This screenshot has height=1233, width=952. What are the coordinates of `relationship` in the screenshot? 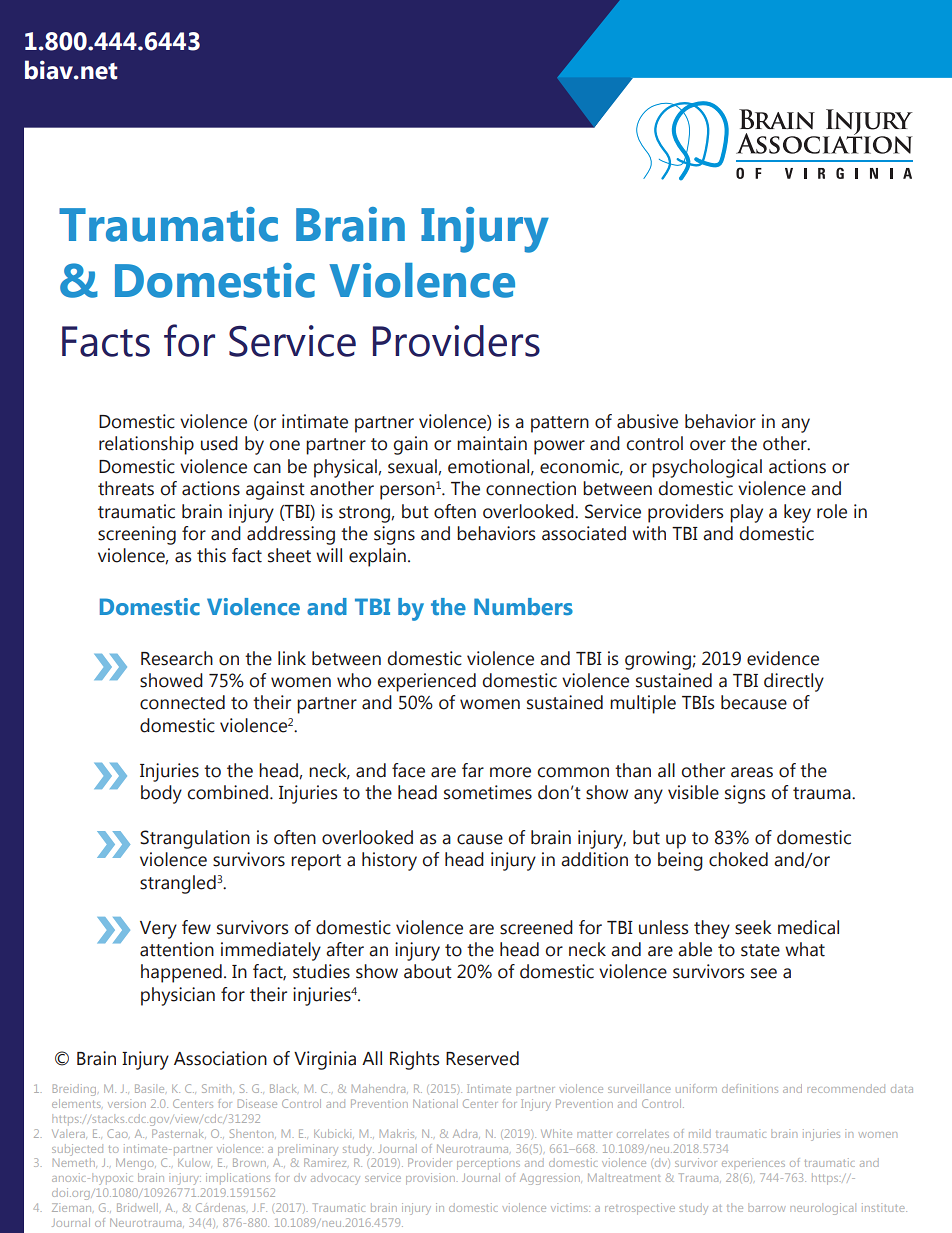 It's located at (146, 445).
